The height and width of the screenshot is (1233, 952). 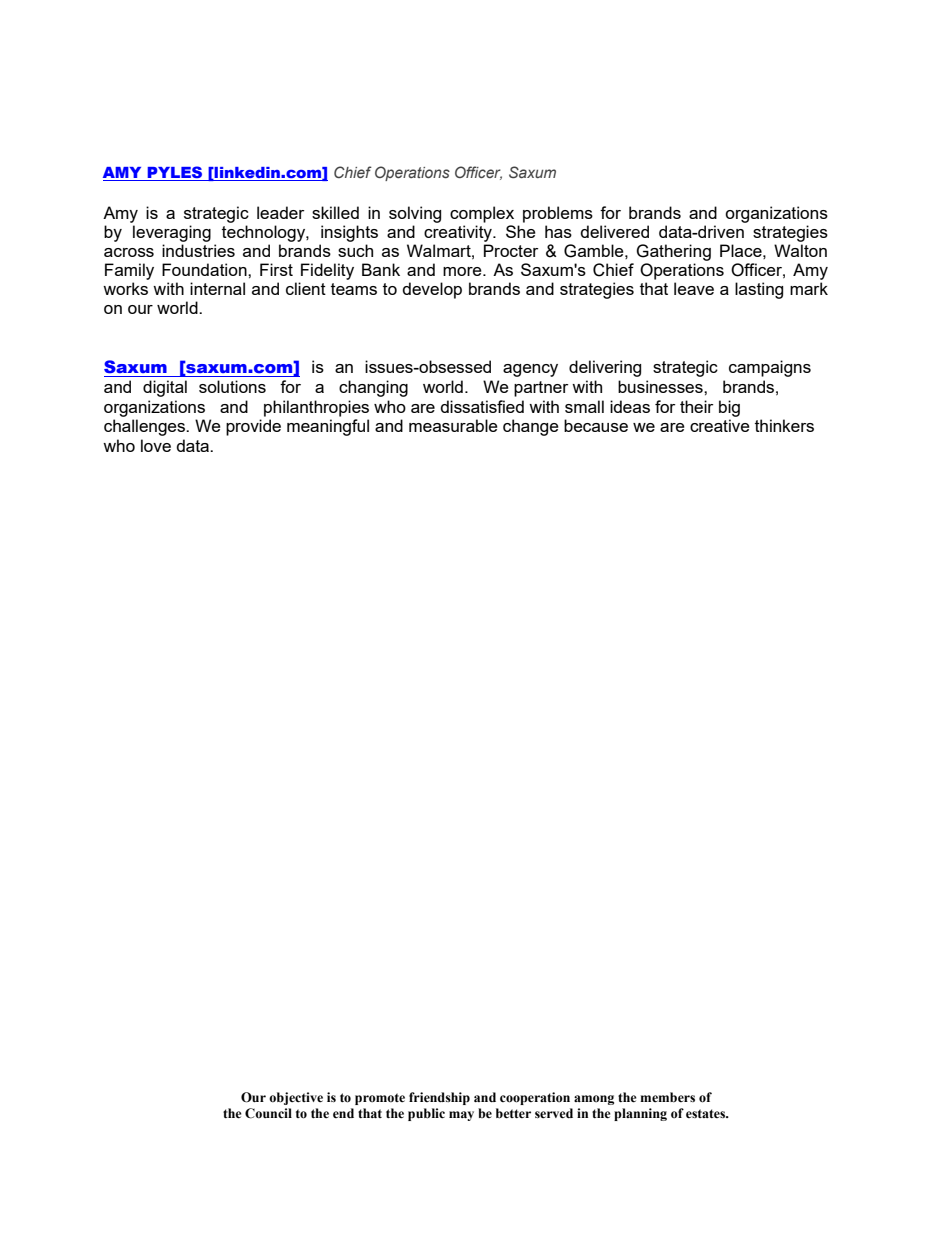 What do you see at coordinates (707, 1113) in the screenshot?
I see `estates` at bounding box center [707, 1113].
